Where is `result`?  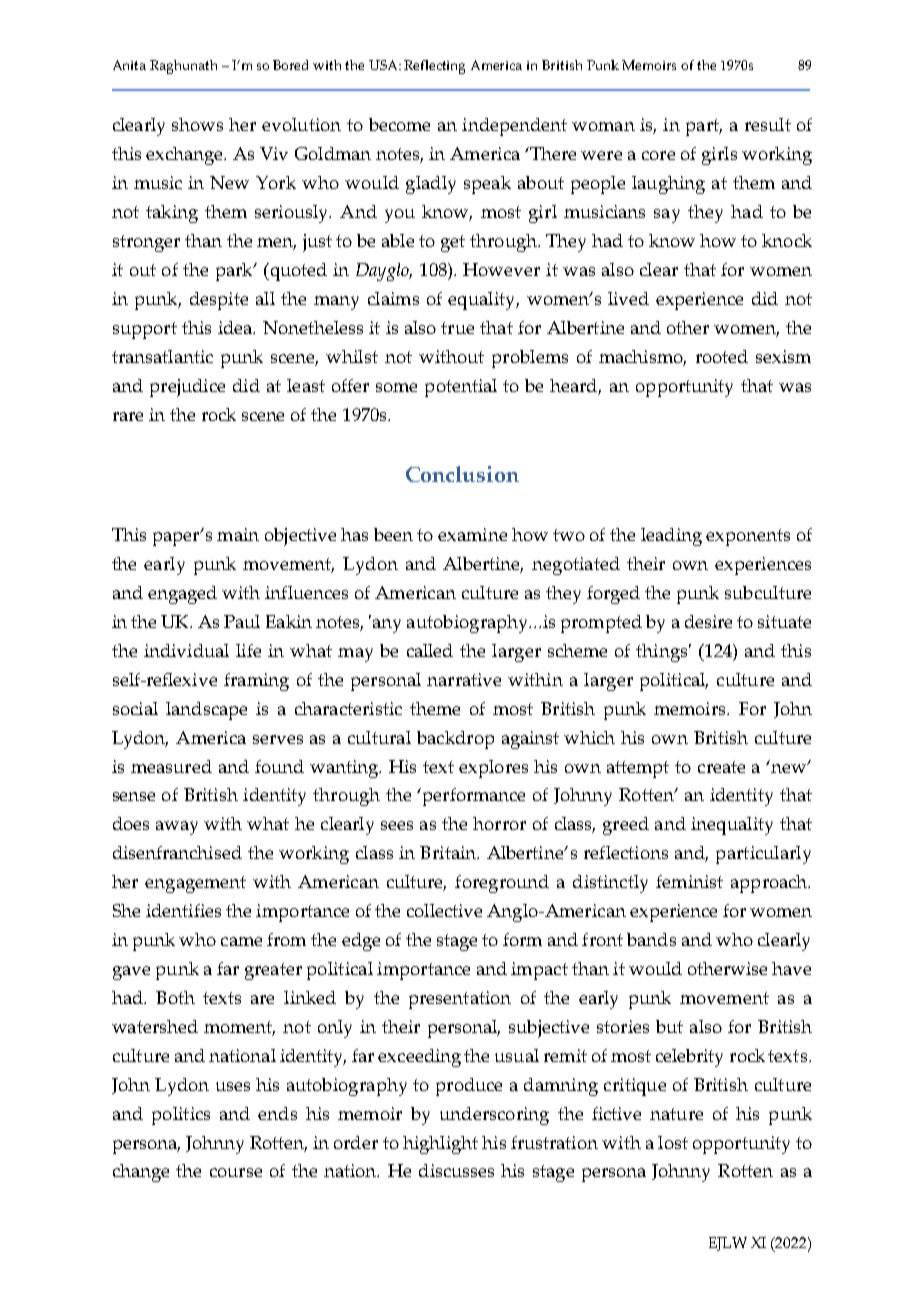 result is located at coordinates (768, 124).
